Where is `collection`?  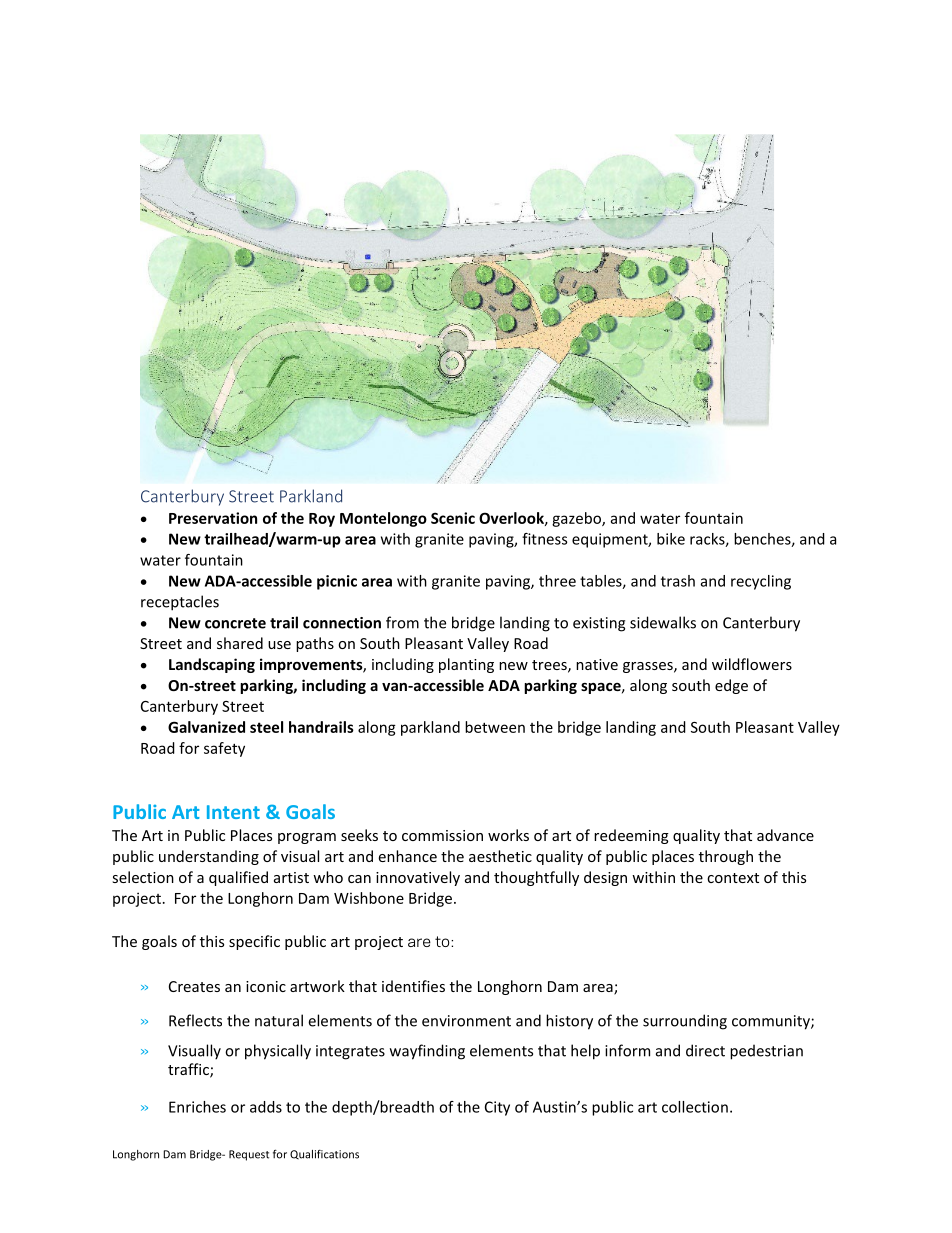
collection is located at coordinates (695, 1107).
